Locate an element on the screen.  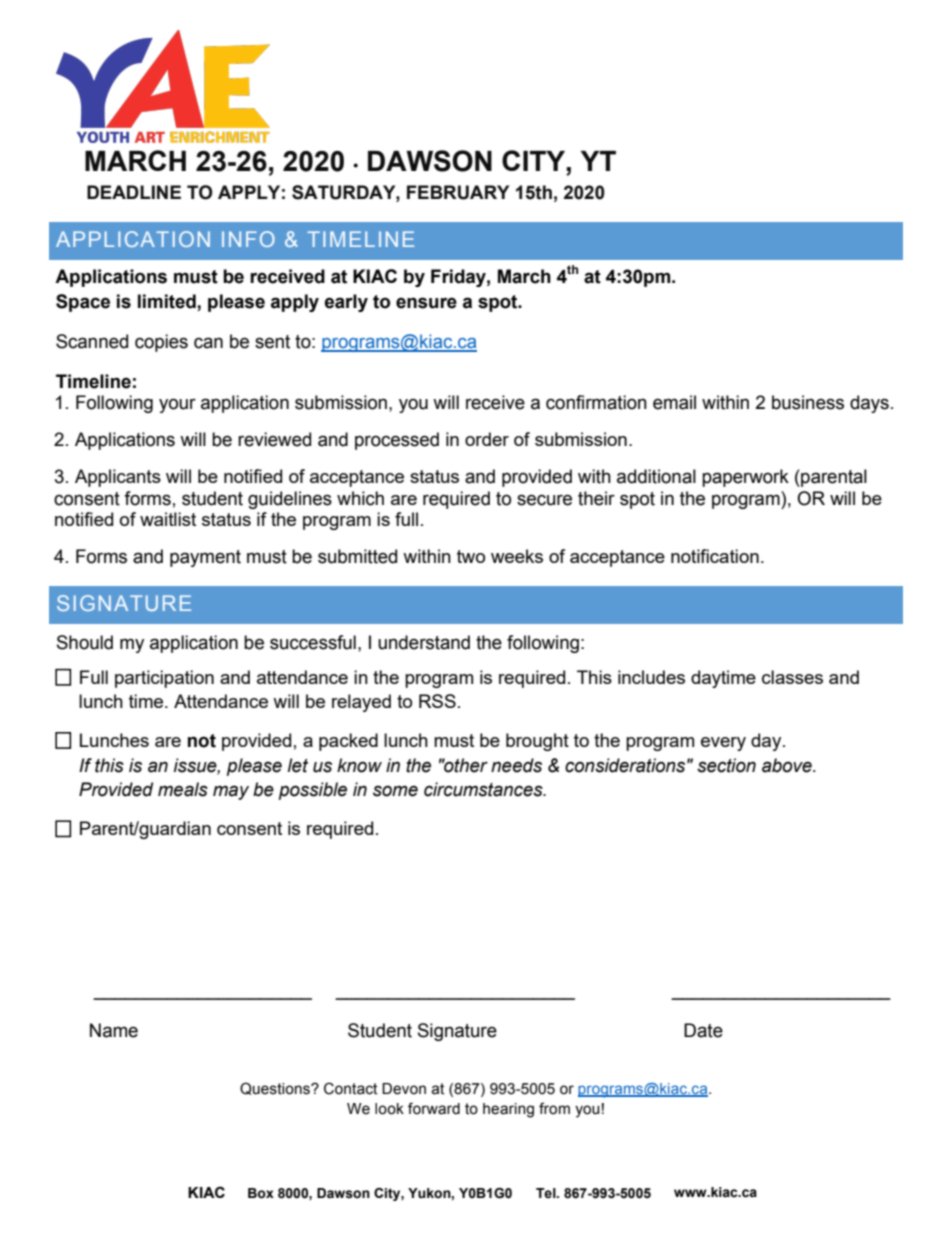
circumstances is located at coordinates (484, 789).
